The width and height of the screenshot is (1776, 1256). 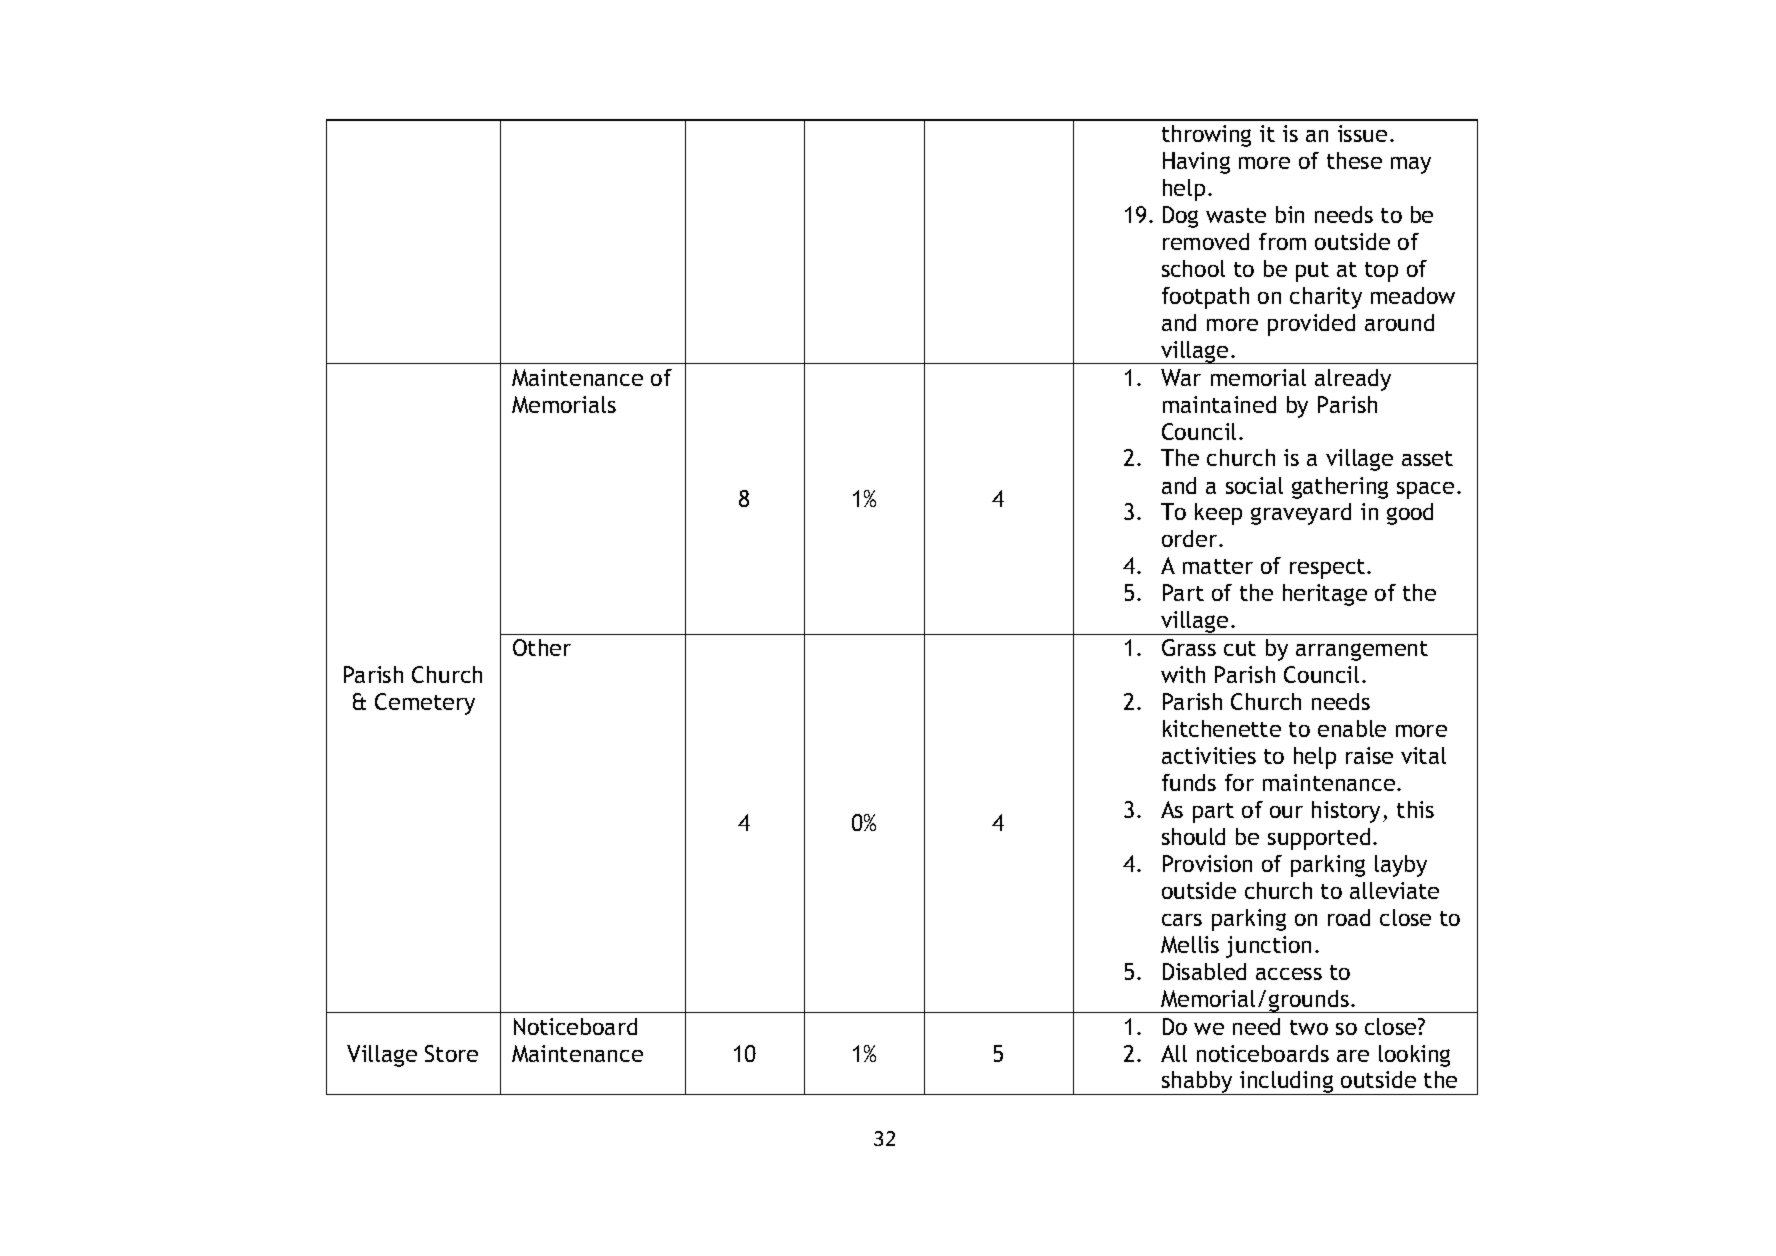 I want to click on Store, so click(x=451, y=1053).
